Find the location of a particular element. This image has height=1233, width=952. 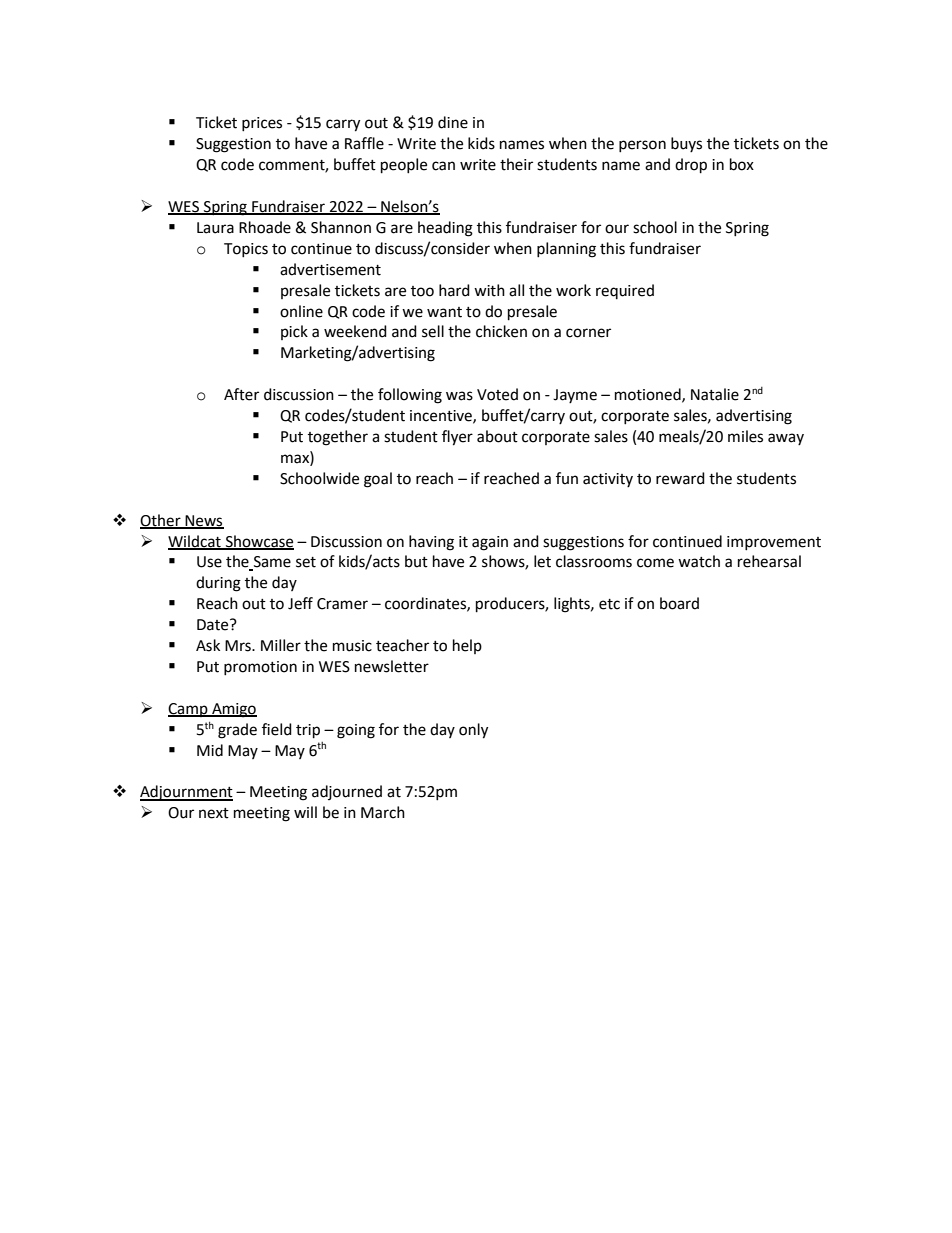

prices is located at coordinates (262, 124).
